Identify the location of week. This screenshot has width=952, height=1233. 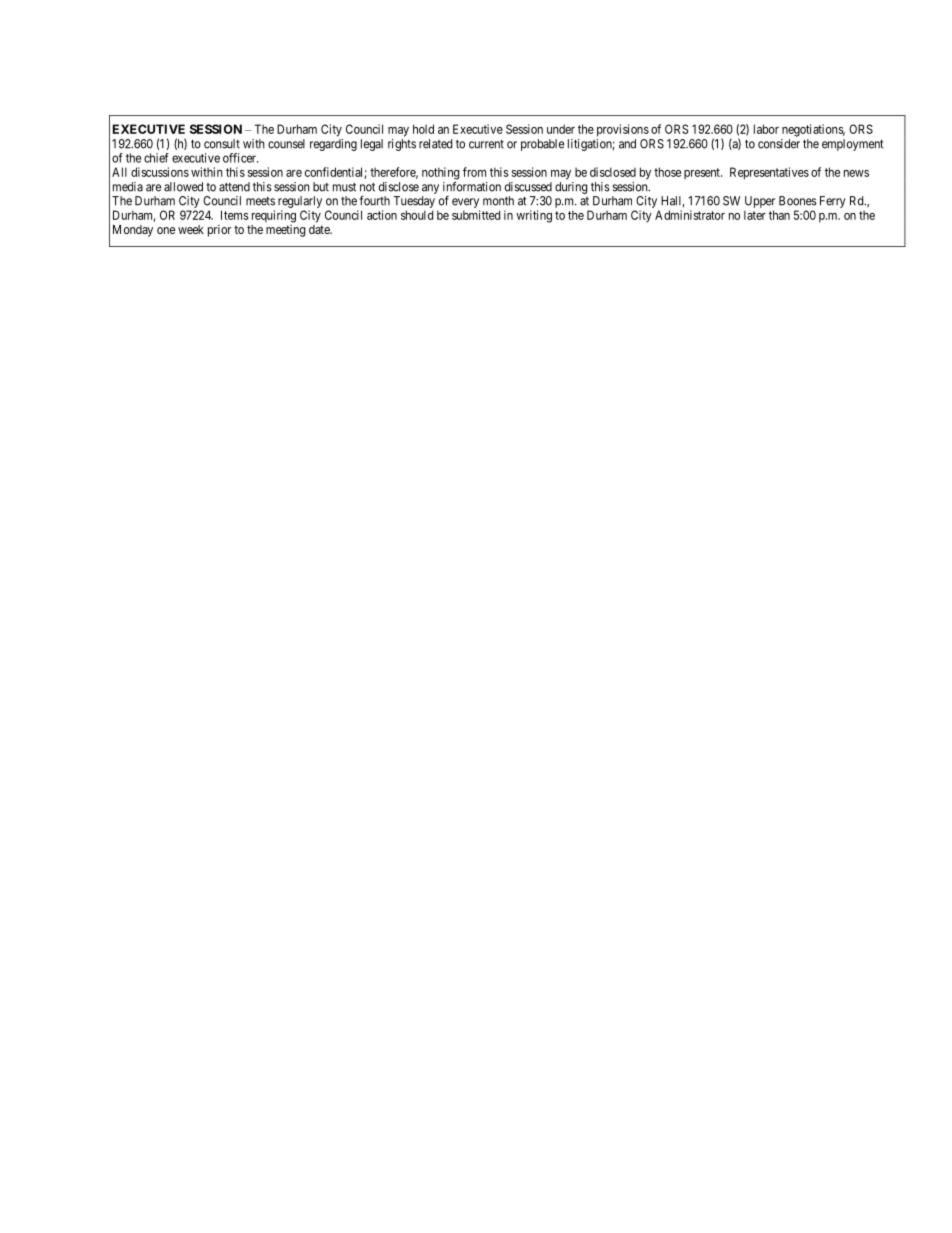
(191, 229).
